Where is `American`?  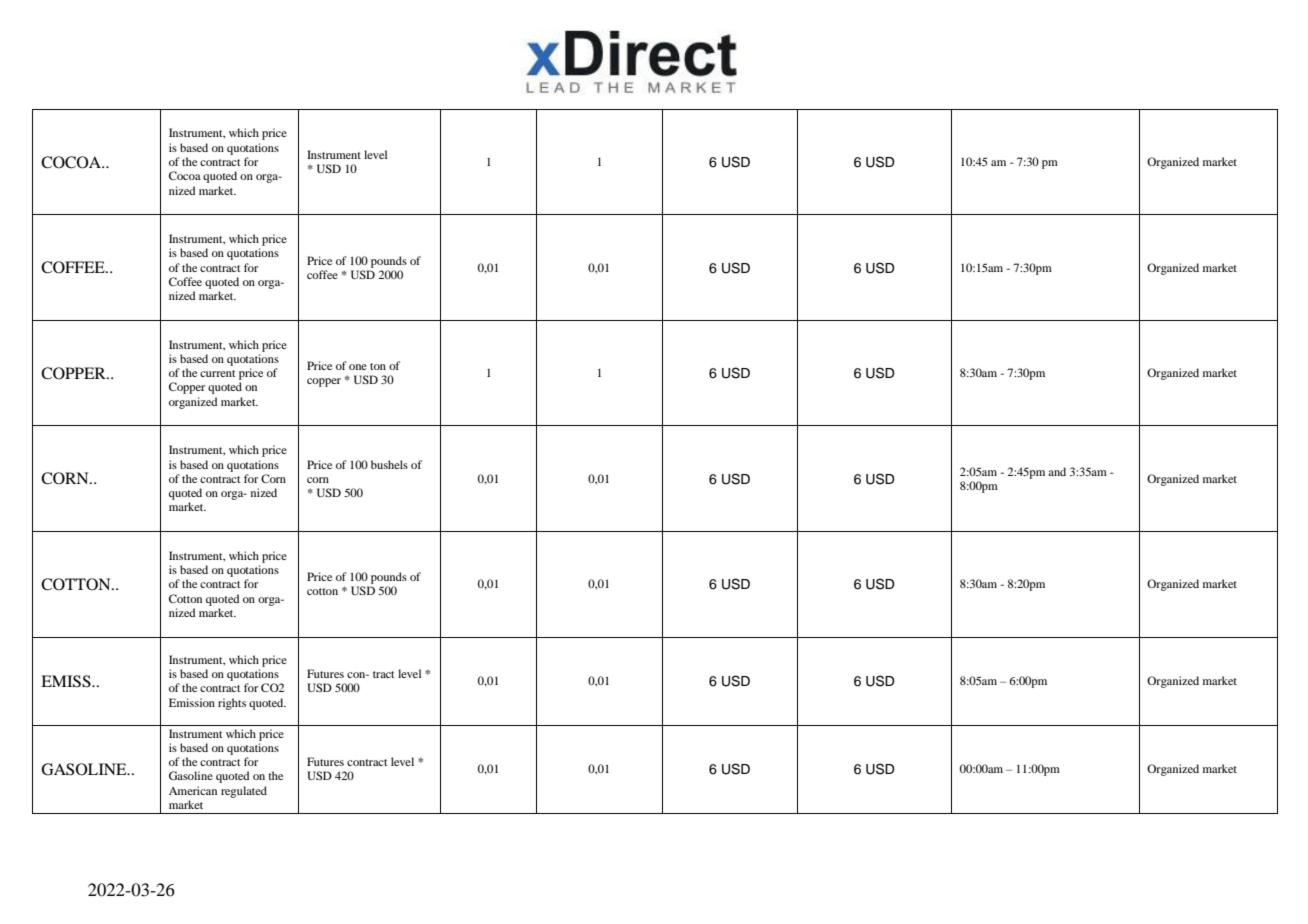 American is located at coordinates (193, 790).
